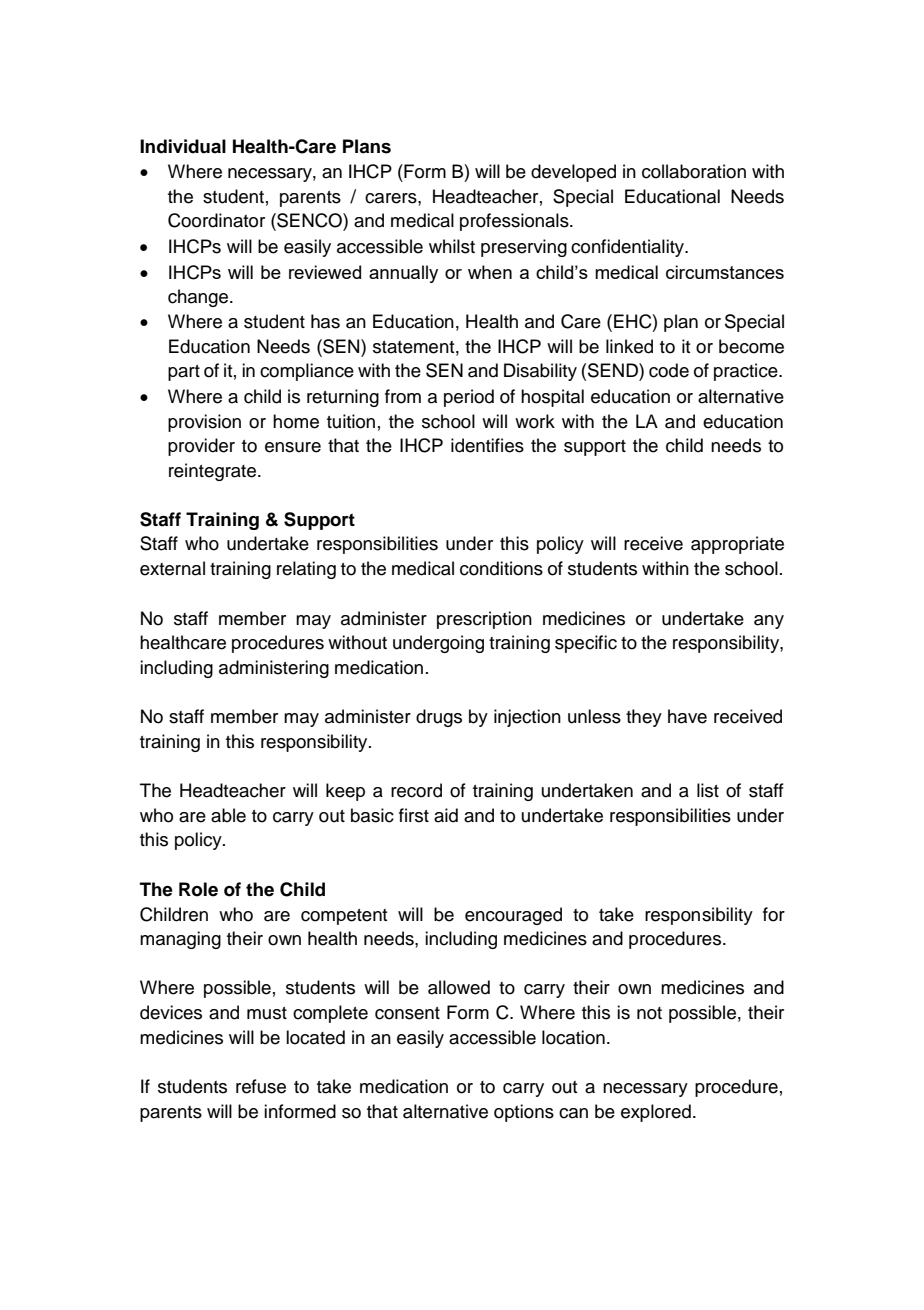 This screenshot has height=1310, width=924. I want to click on list, so click(708, 790).
